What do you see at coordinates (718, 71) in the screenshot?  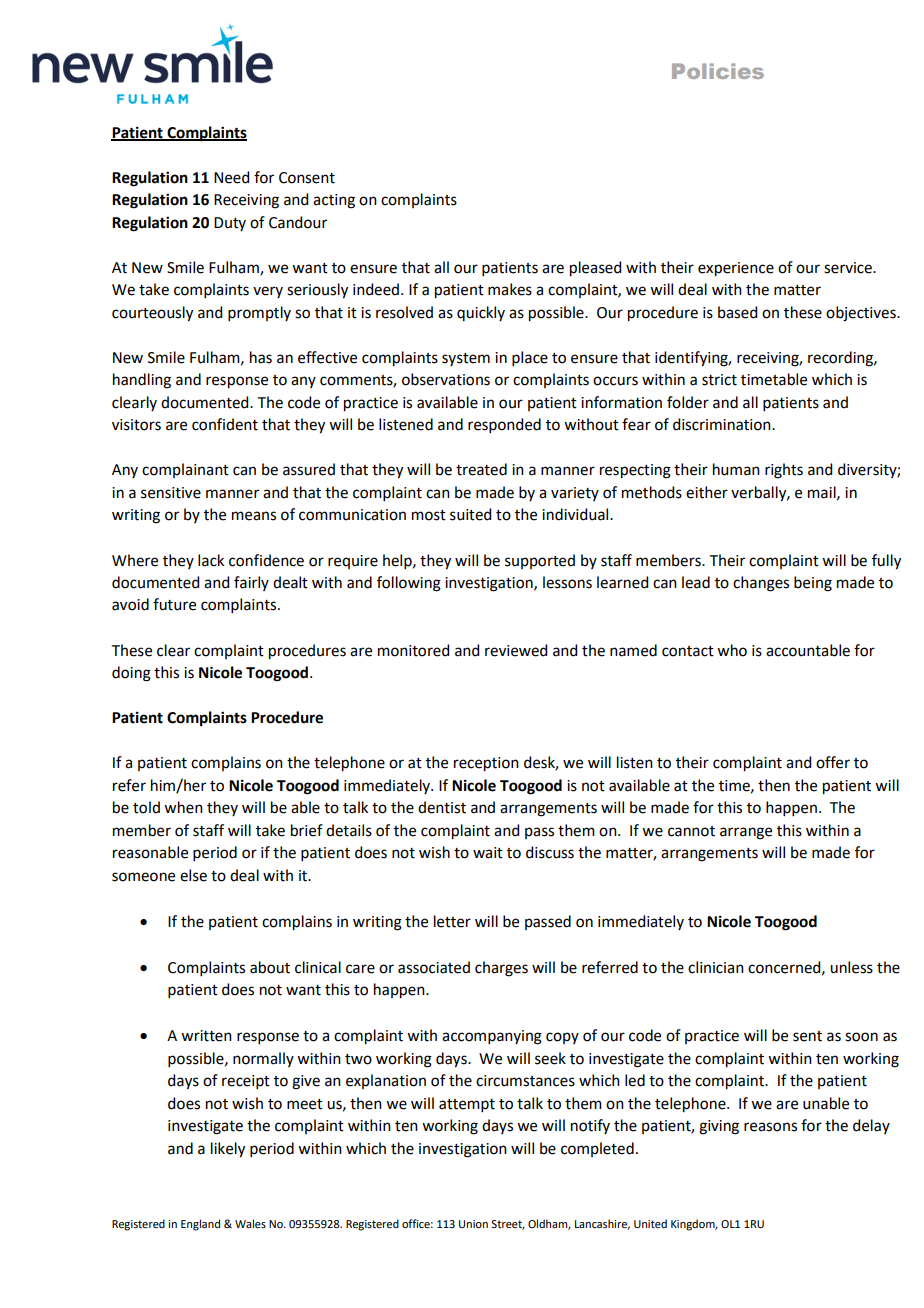 I see `Policies` at bounding box center [718, 71].
